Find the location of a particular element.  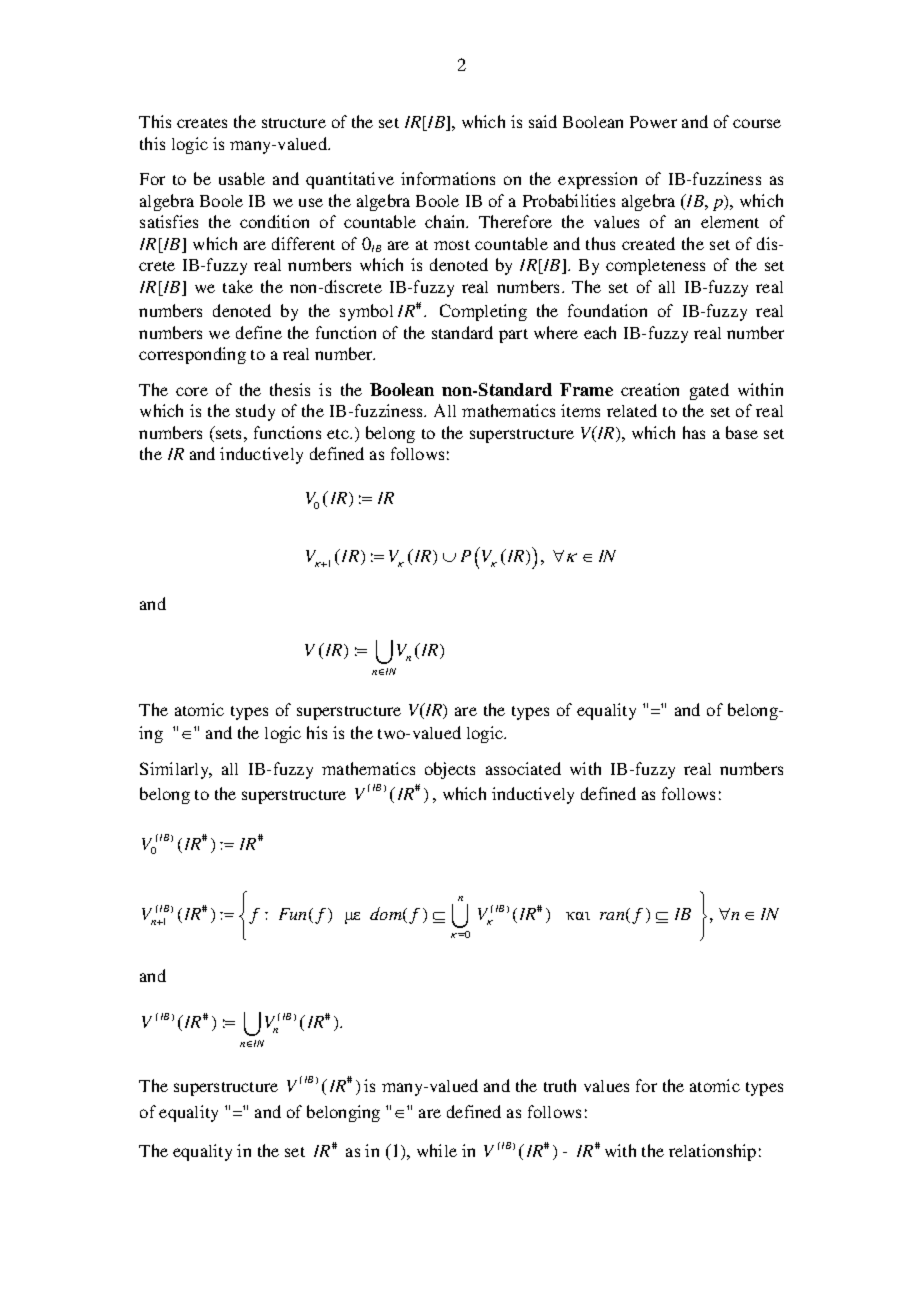

informations is located at coordinates (448, 178).
